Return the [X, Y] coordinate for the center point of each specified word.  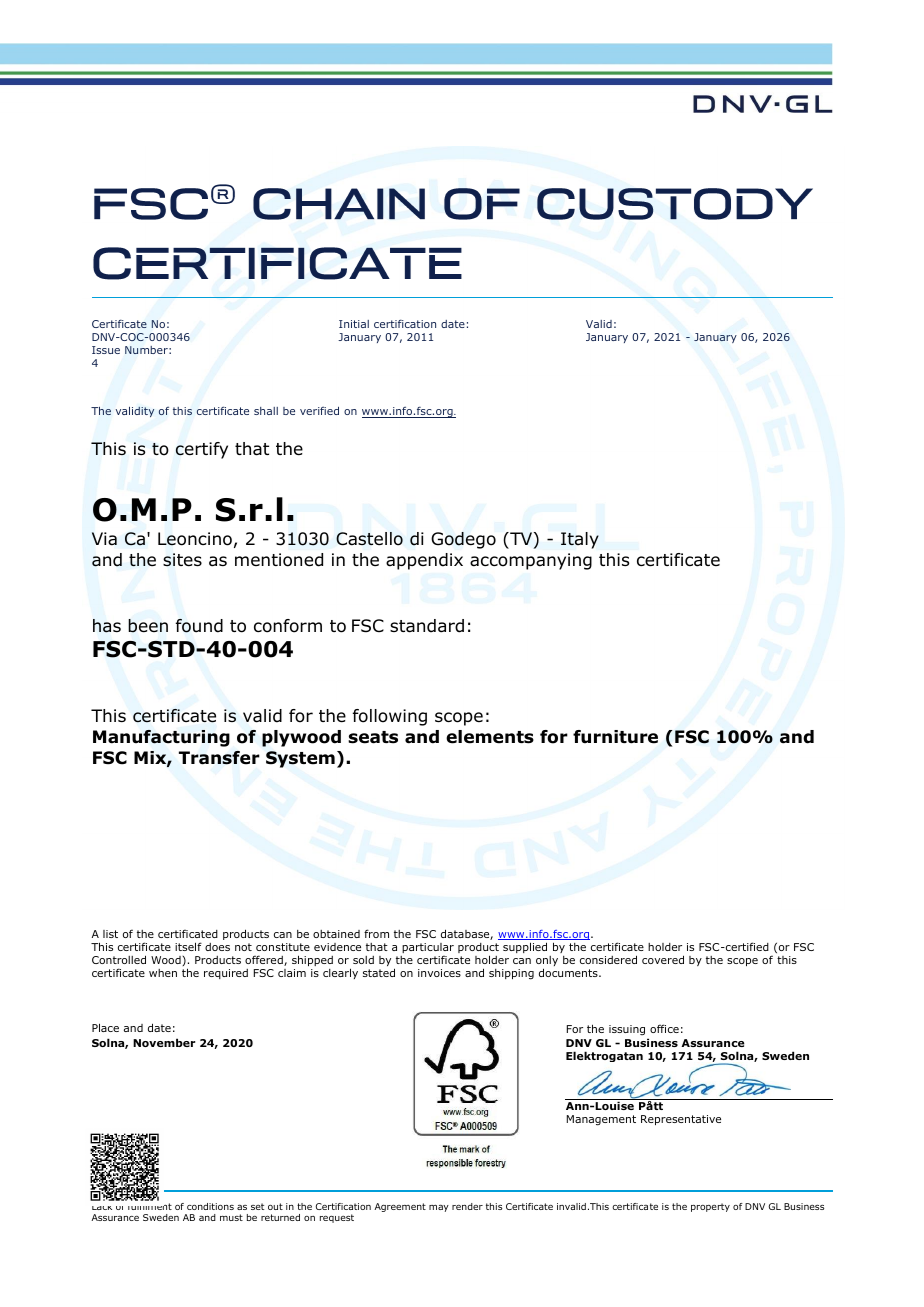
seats [373, 737]
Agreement [400, 1207]
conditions [210, 1206]
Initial [354, 324]
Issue [106, 350]
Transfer [219, 758]
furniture [615, 737]
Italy [580, 540]
